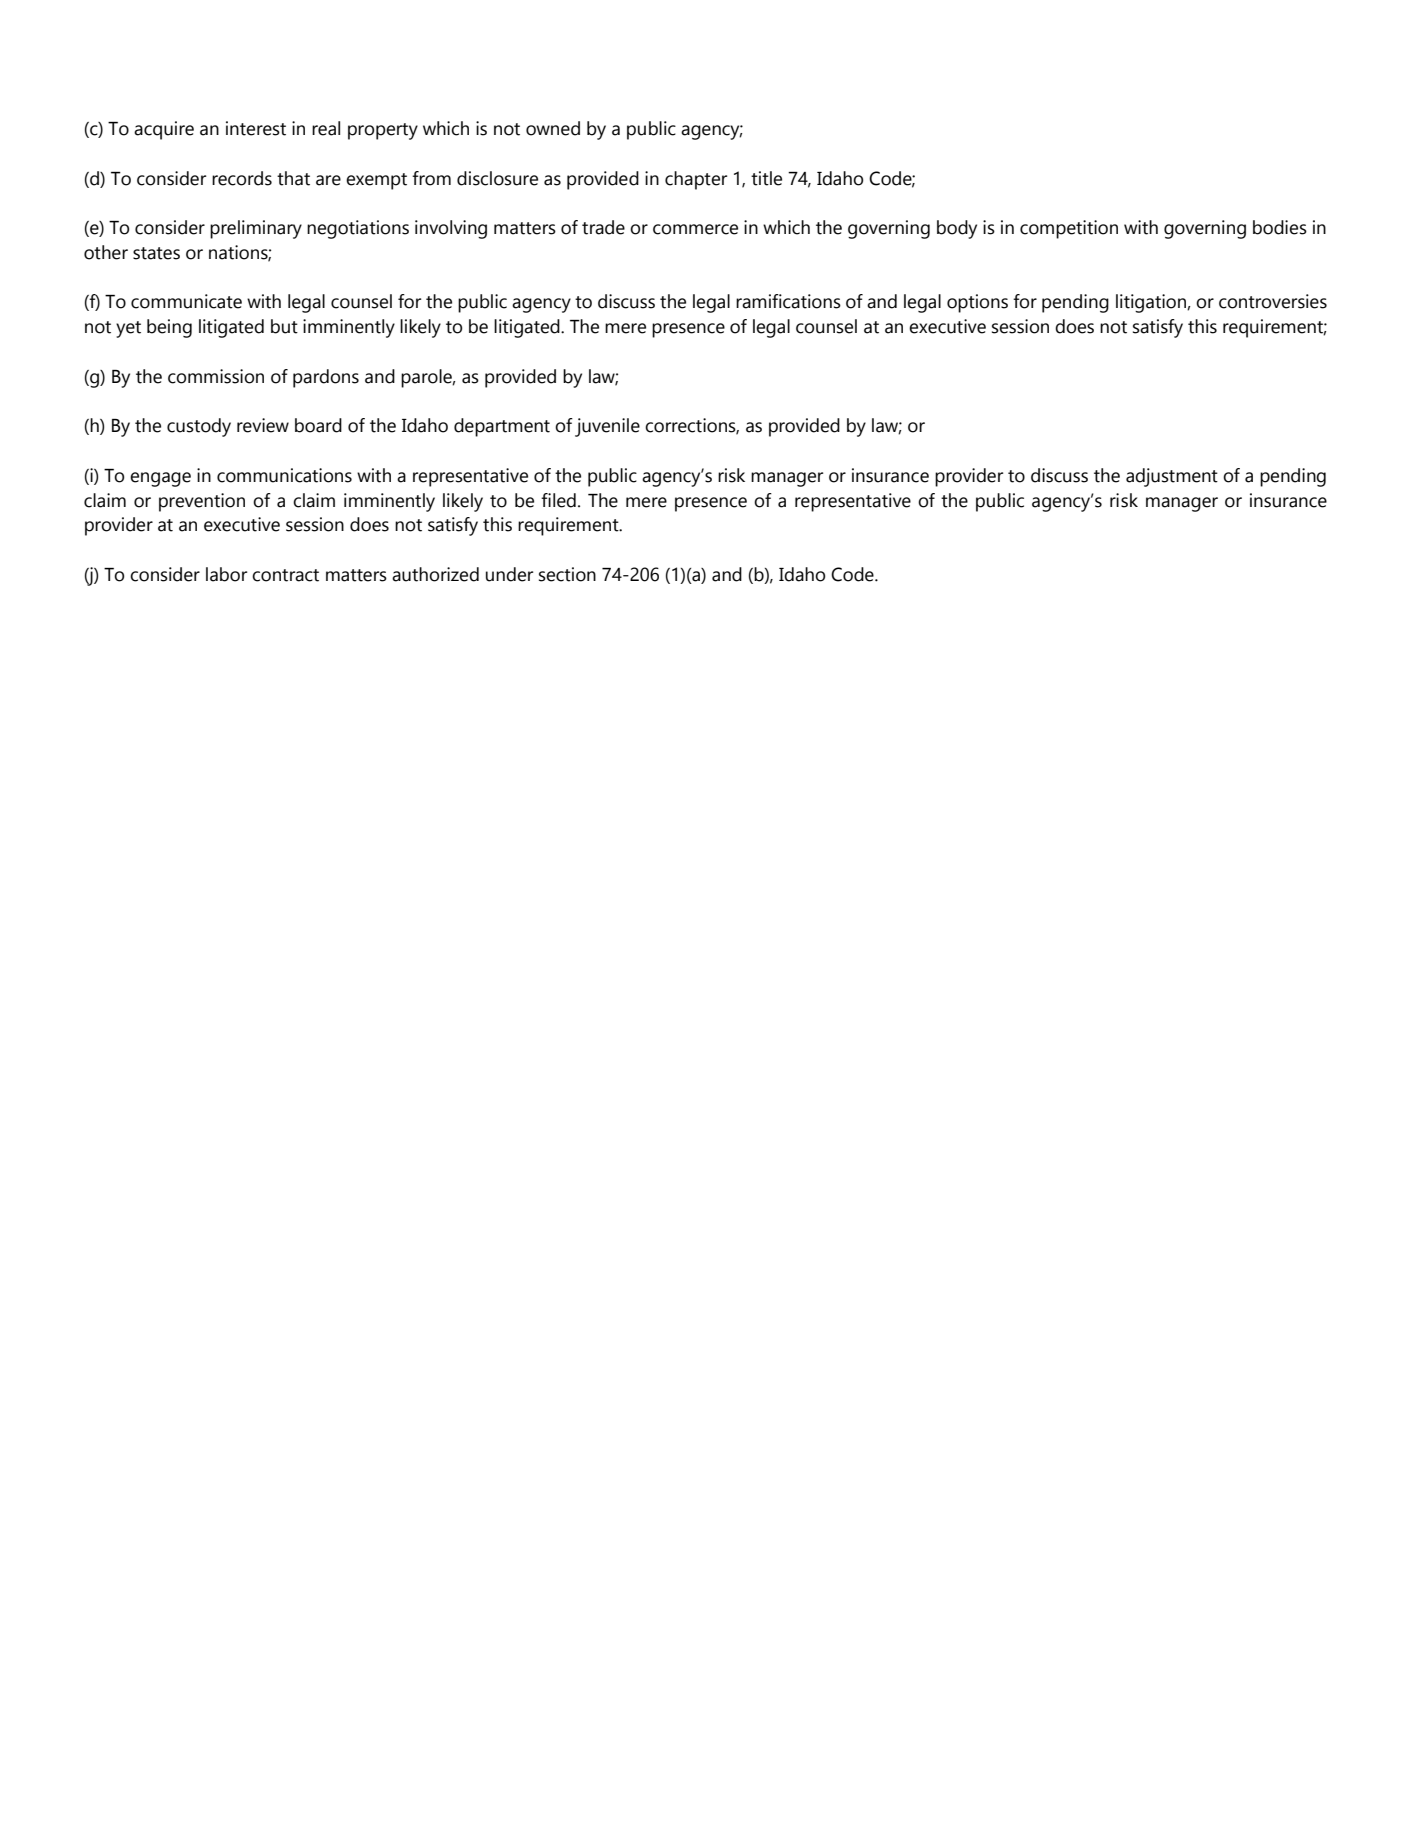 Image resolution: width=1424 pixels, height=1843 pixels. I want to click on labor, so click(226, 574).
